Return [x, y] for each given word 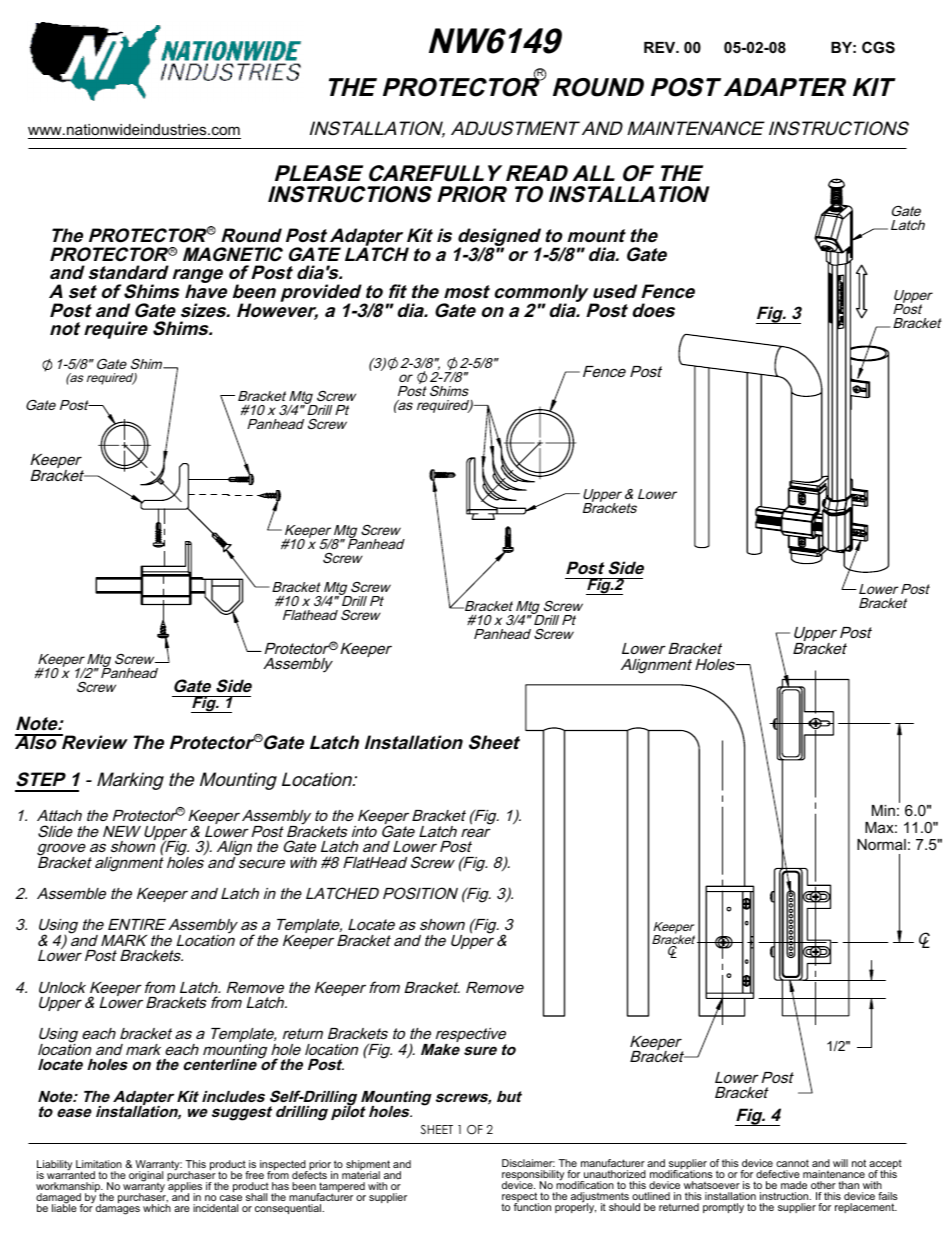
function [532, 1206]
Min [883, 810]
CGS [878, 47]
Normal [881, 844]
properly [575, 1207]
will [840, 1163]
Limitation [99, 1164]
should [624, 1207]
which [157, 1208]
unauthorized [615, 1174]
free [254, 1175]
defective [778, 1174]
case [231, 1198]
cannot [792, 1163]
